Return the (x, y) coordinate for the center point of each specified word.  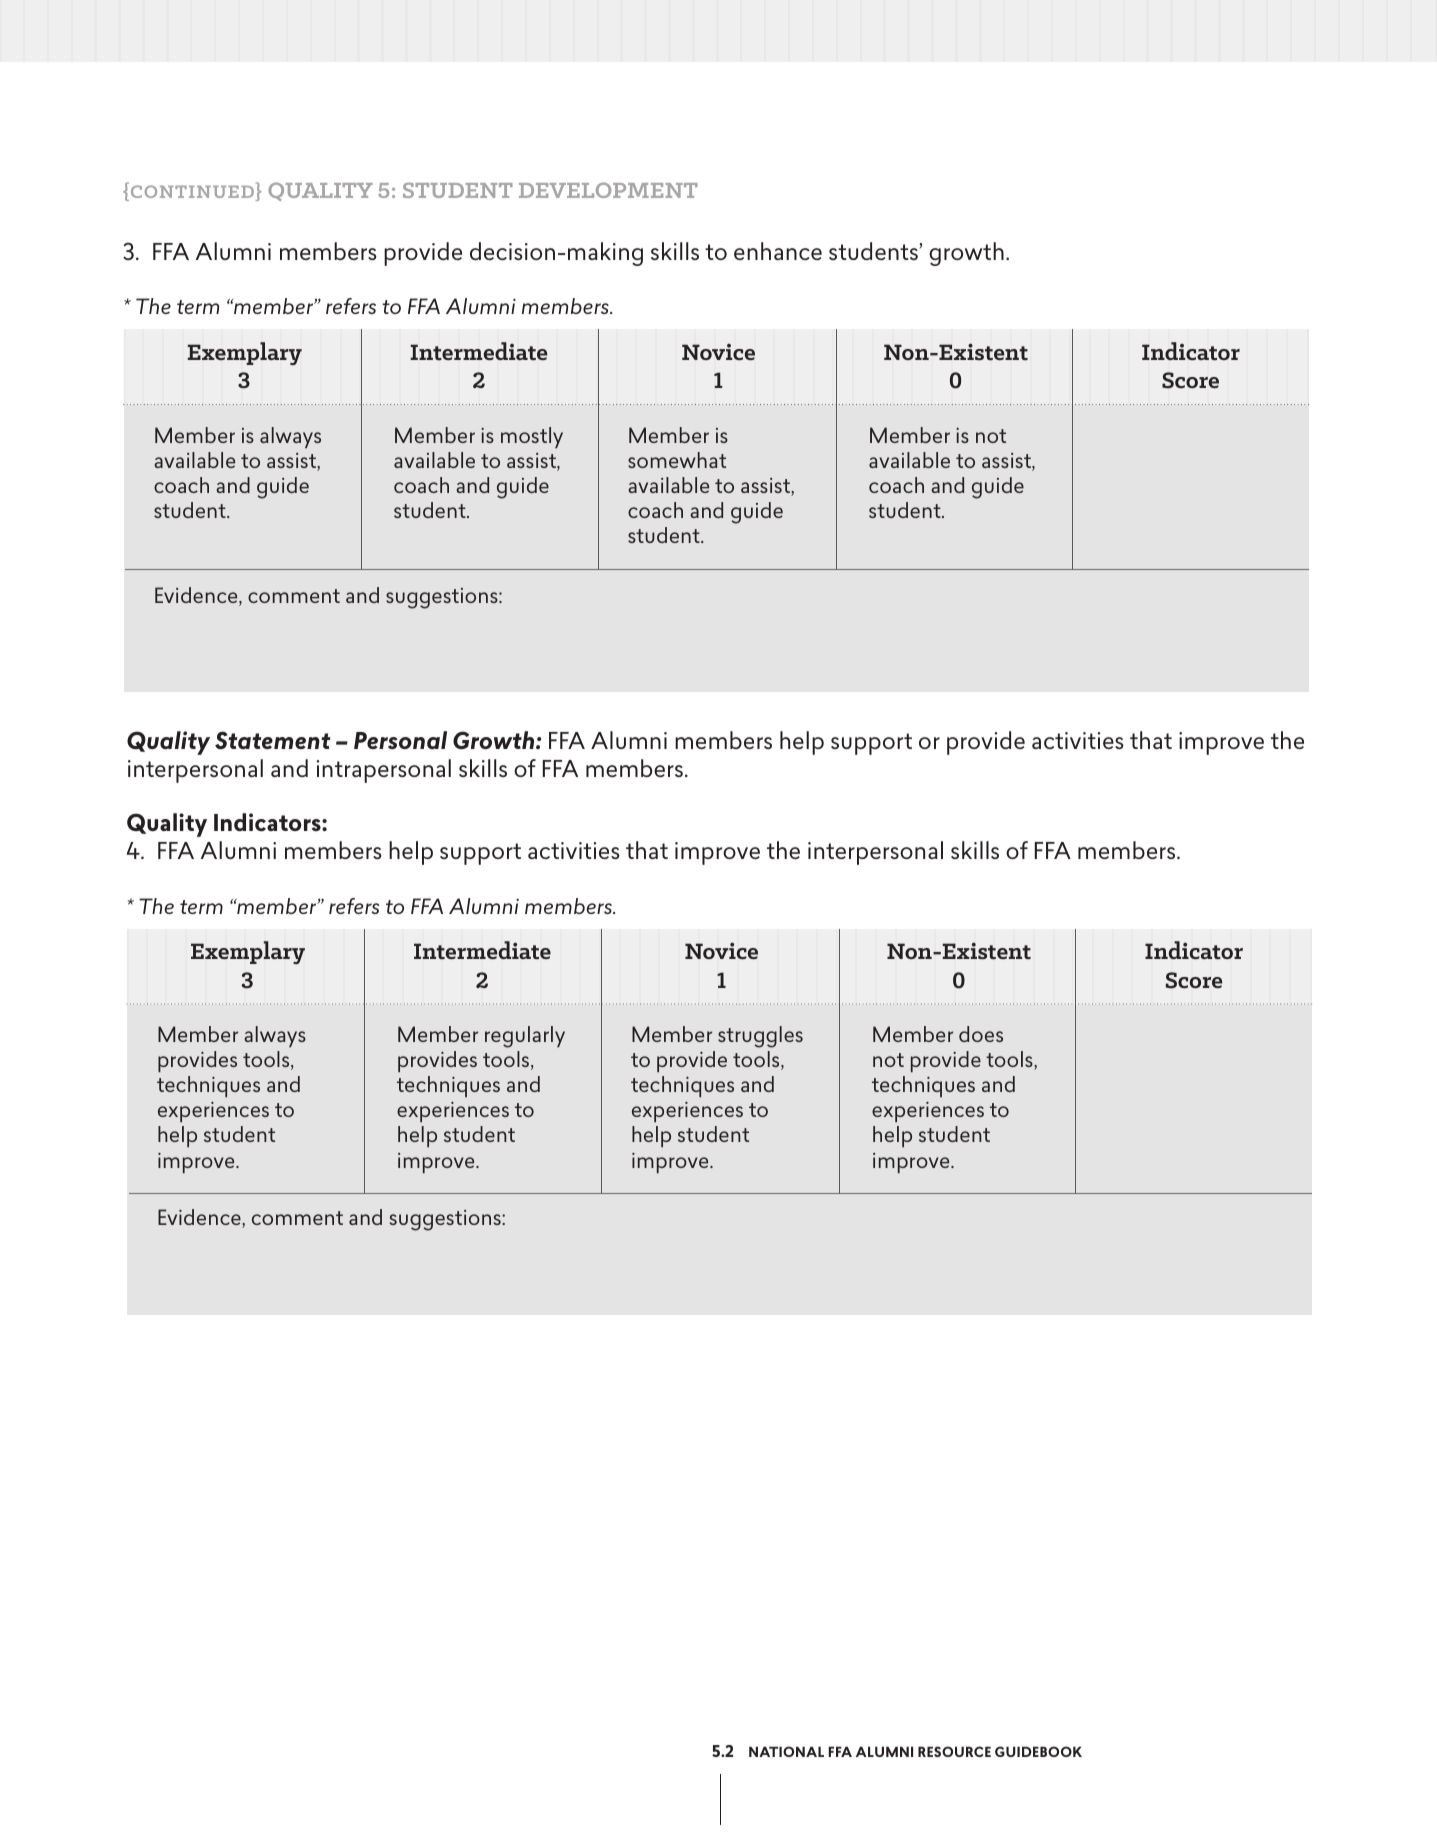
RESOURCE (954, 1751)
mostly (532, 437)
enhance (778, 251)
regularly (525, 1037)
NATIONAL (786, 1751)
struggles (760, 1037)
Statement (273, 740)
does (981, 1034)
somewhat (677, 460)
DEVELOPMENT (608, 190)
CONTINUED (192, 193)
